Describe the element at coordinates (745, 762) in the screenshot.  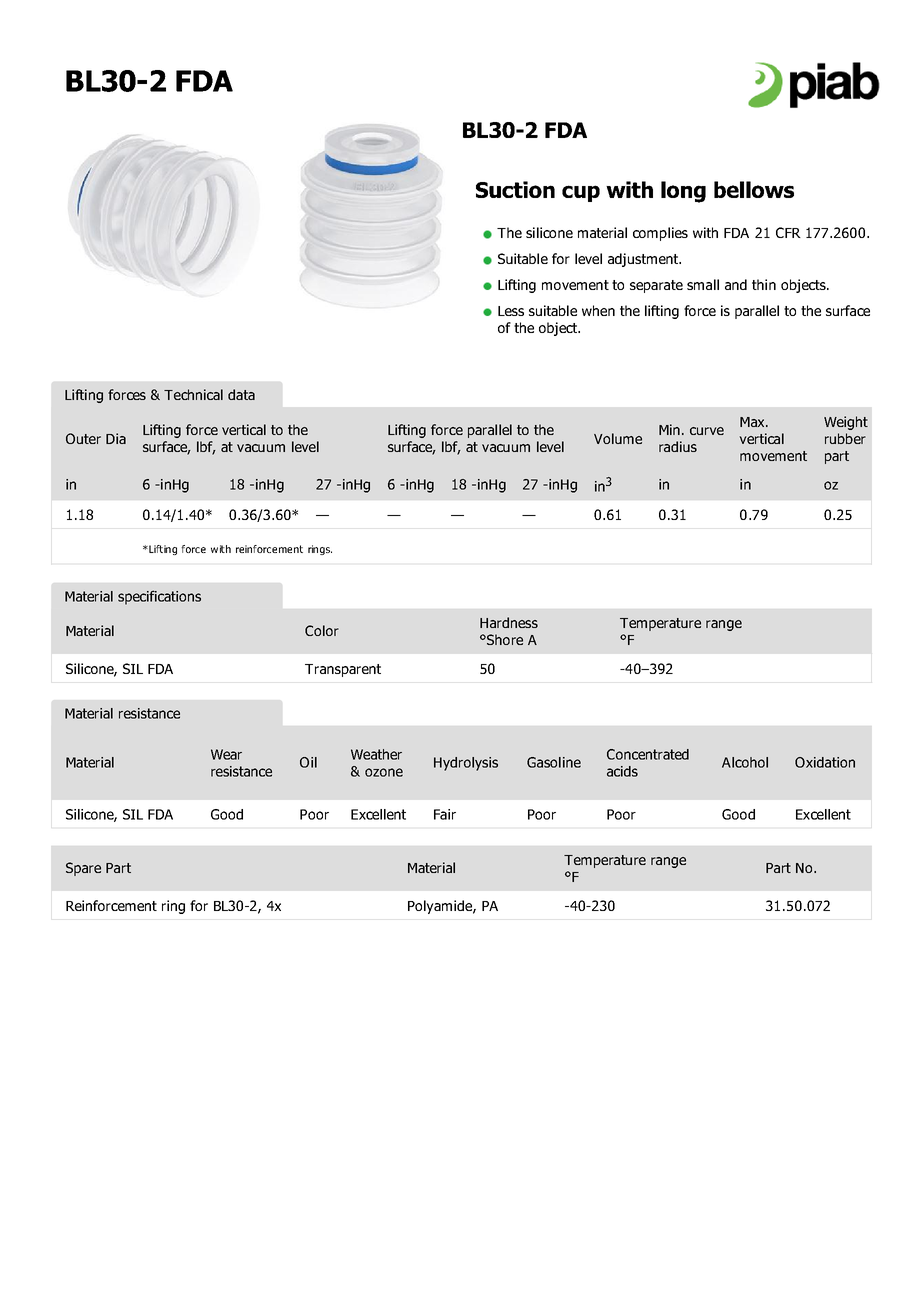
I see `Alcohol` at that location.
